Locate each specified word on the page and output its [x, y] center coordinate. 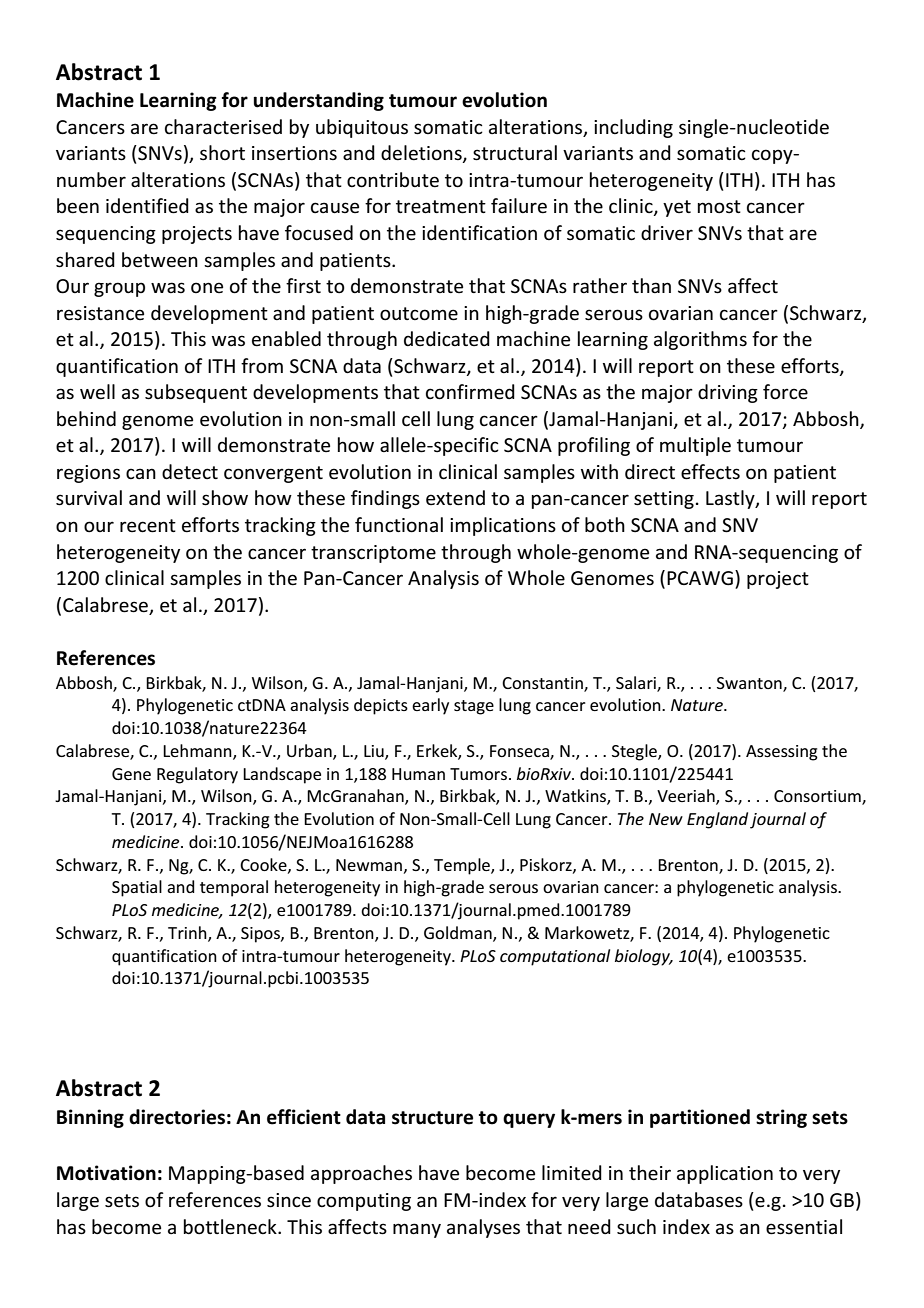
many [417, 1230]
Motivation [106, 1173]
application [725, 1174]
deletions [422, 154]
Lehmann [198, 752]
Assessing [782, 753]
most [719, 207]
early [430, 706]
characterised [223, 127]
